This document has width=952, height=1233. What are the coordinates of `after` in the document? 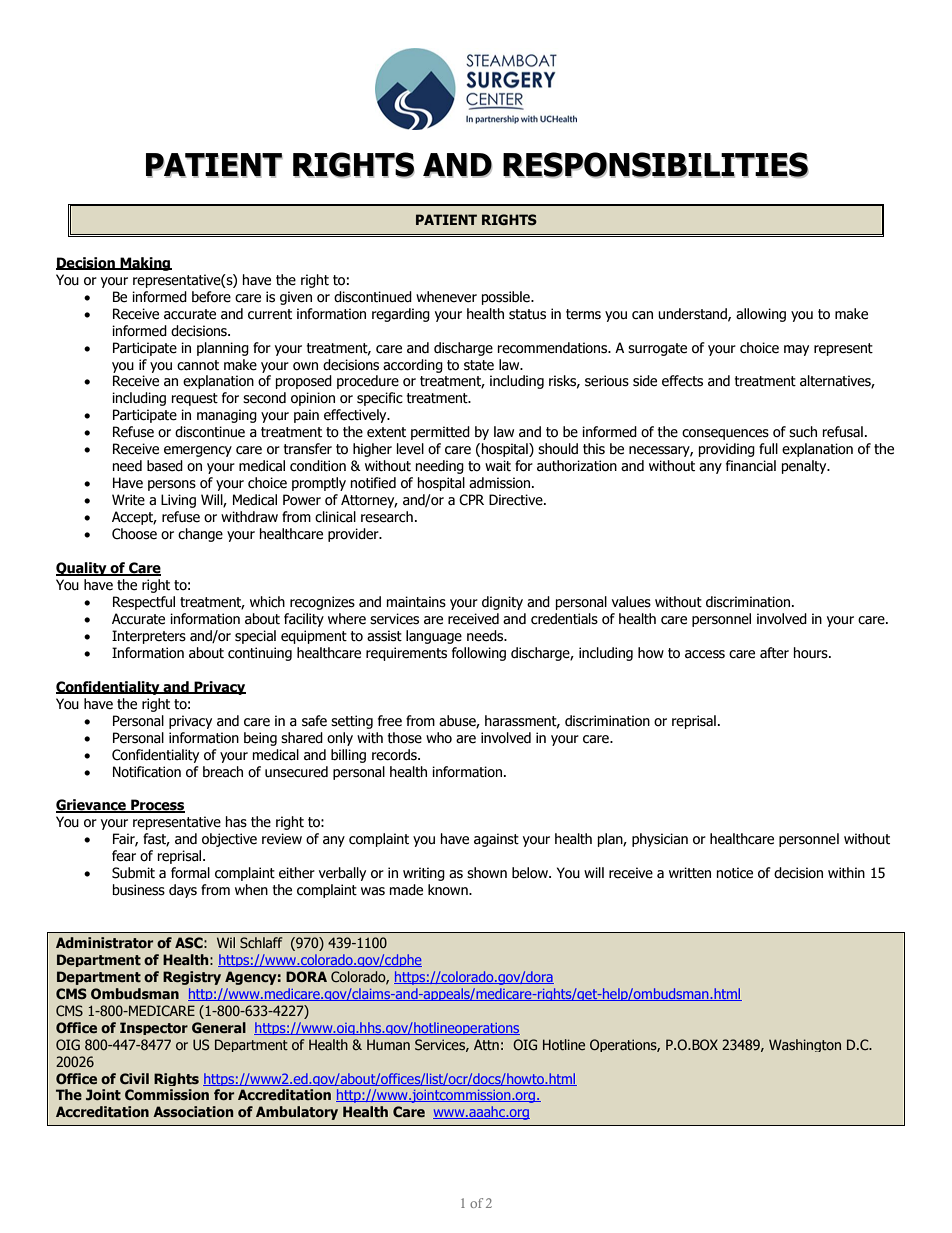 It's located at (774, 653).
